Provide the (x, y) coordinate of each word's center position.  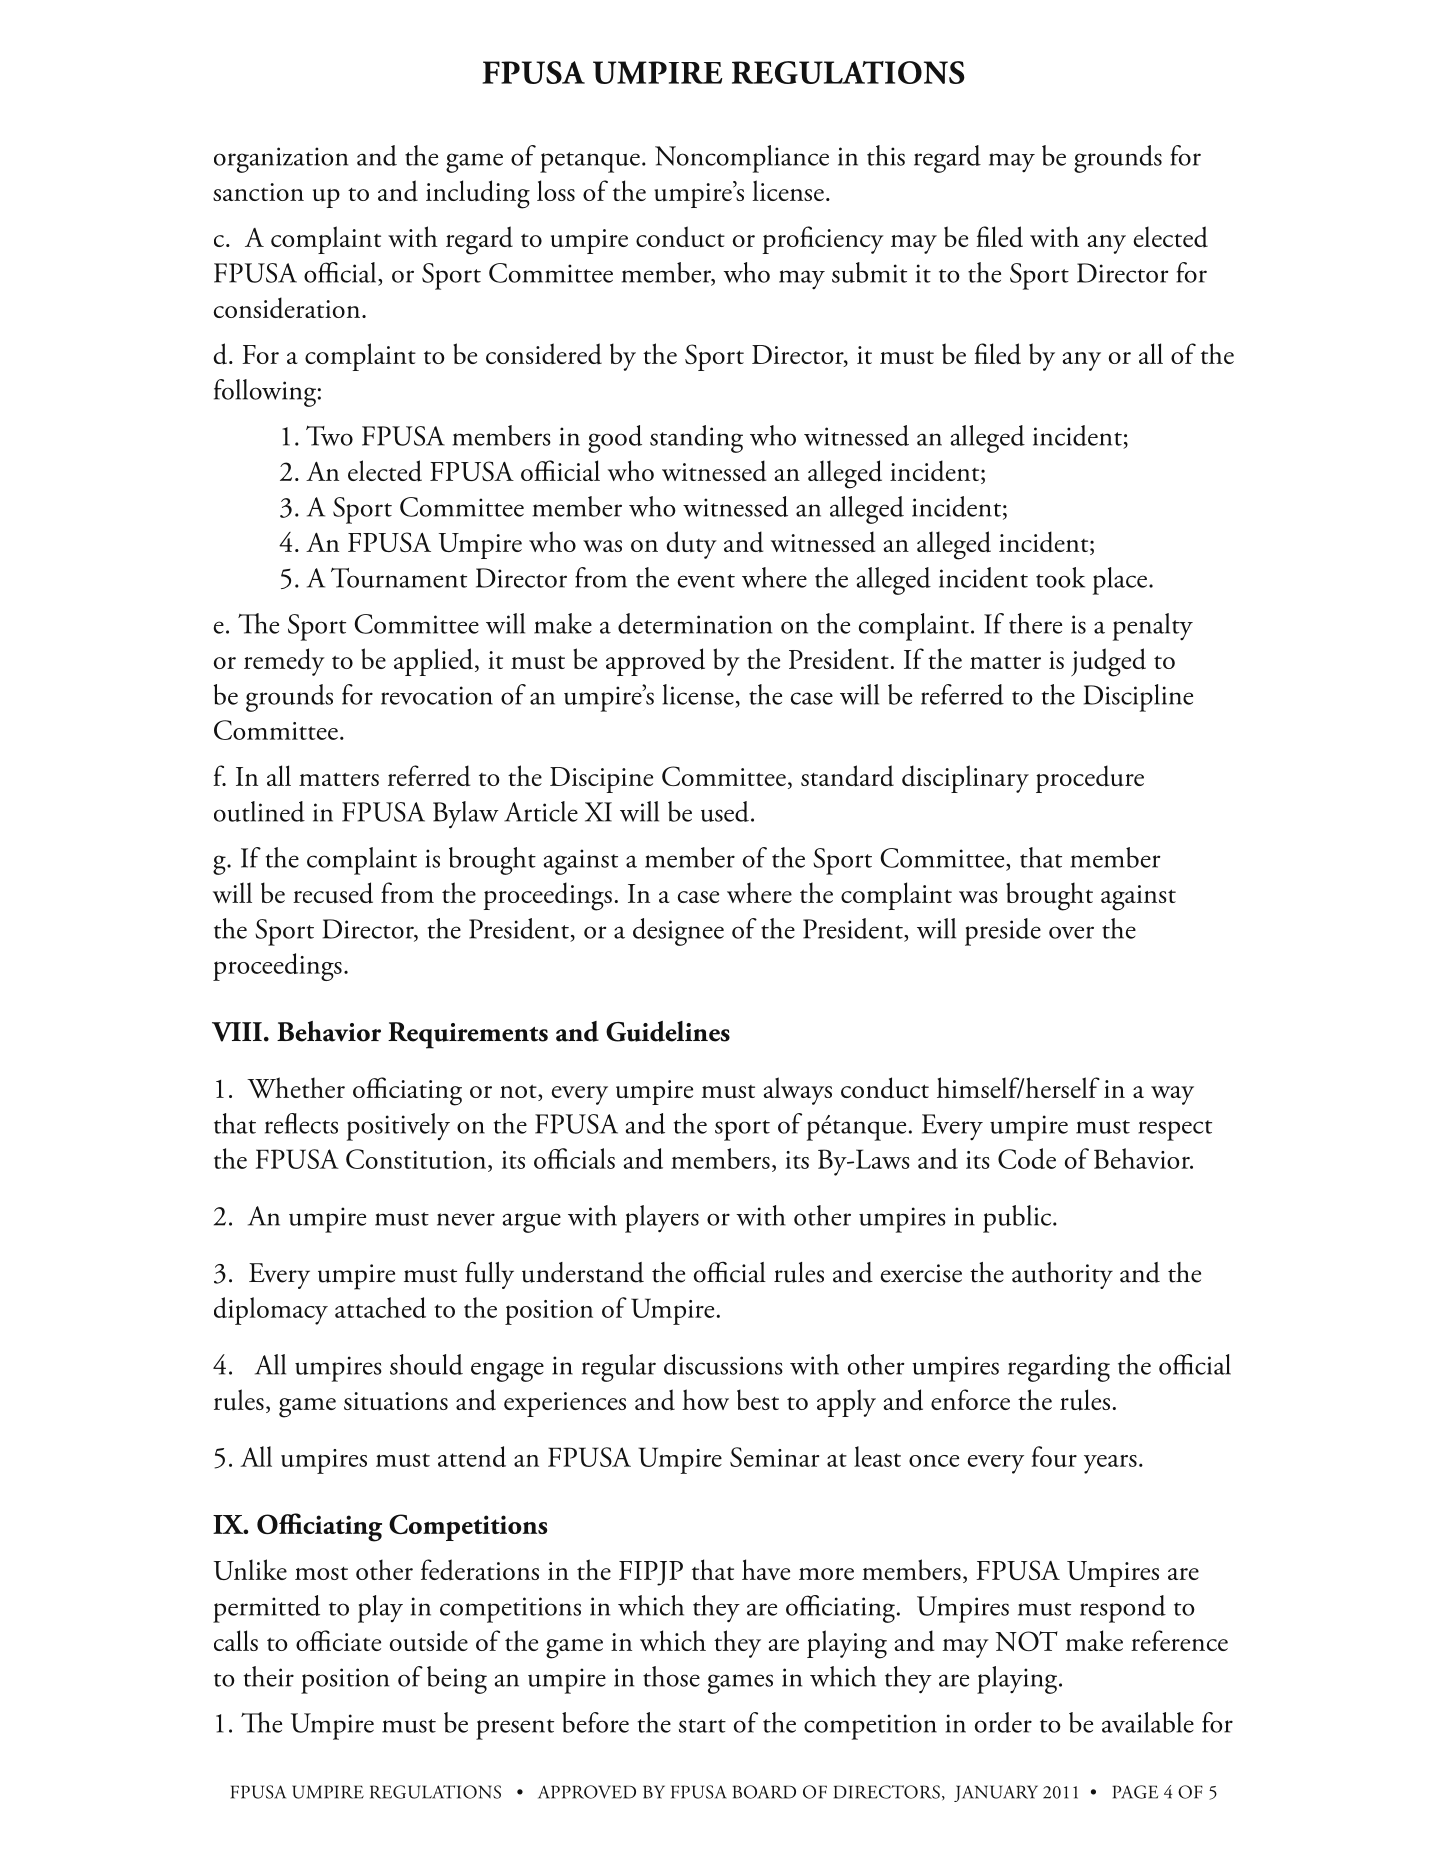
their (269, 1676)
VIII (237, 1032)
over (1071, 932)
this (886, 155)
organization (281, 160)
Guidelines (668, 1031)
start (702, 1726)
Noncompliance (742, 159)
